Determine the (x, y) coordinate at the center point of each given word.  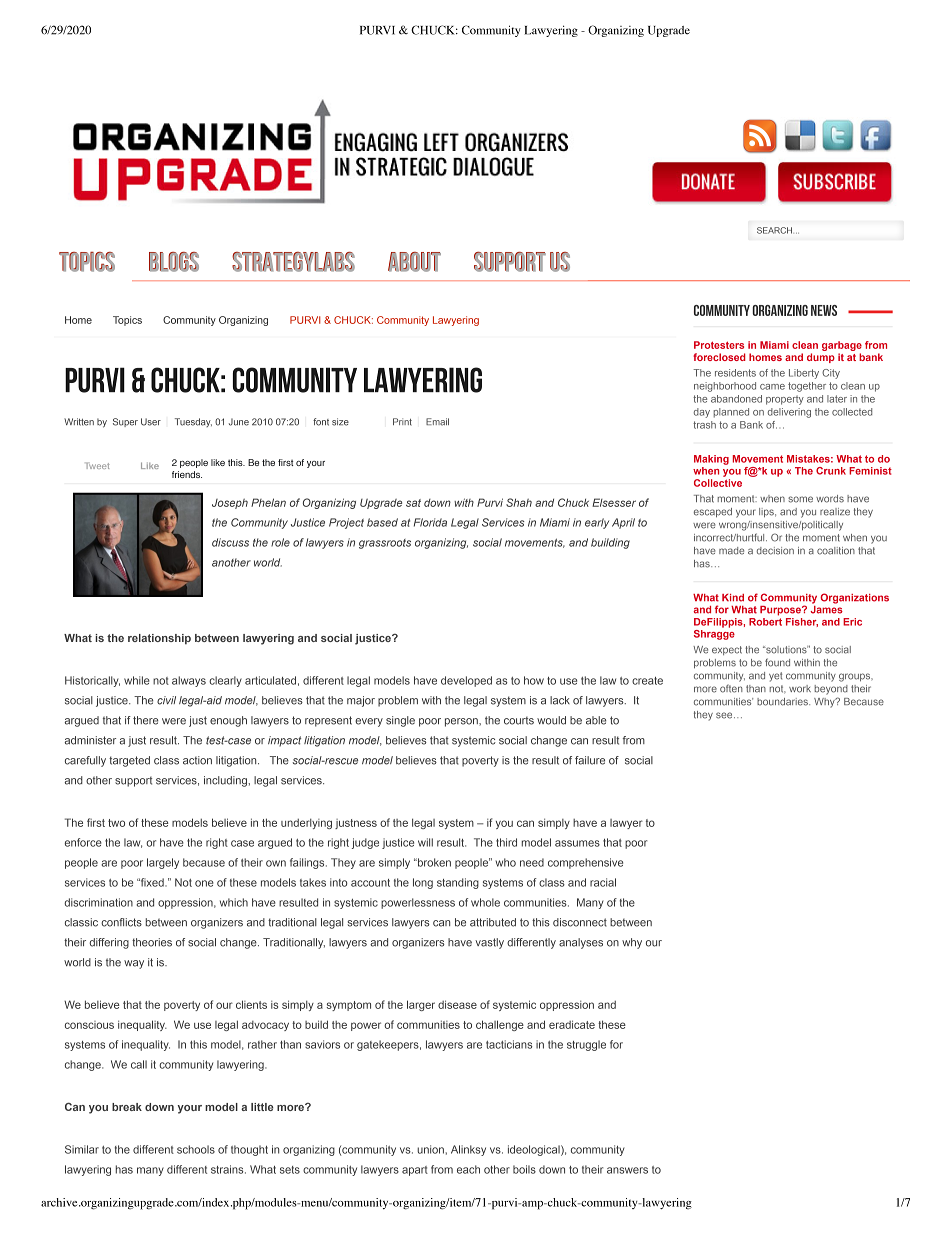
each (468, 1169)
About (414, 262)
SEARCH (774, 230)
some (800, 499)
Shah (519, 502)
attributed (493, 922)
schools (196, 1149)
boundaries (783, 702)
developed (466, 681)
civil (166, 700)
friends (187, 474)
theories (152, 942)
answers (627, 1170)
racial (603, 882)
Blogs (174, 262)
